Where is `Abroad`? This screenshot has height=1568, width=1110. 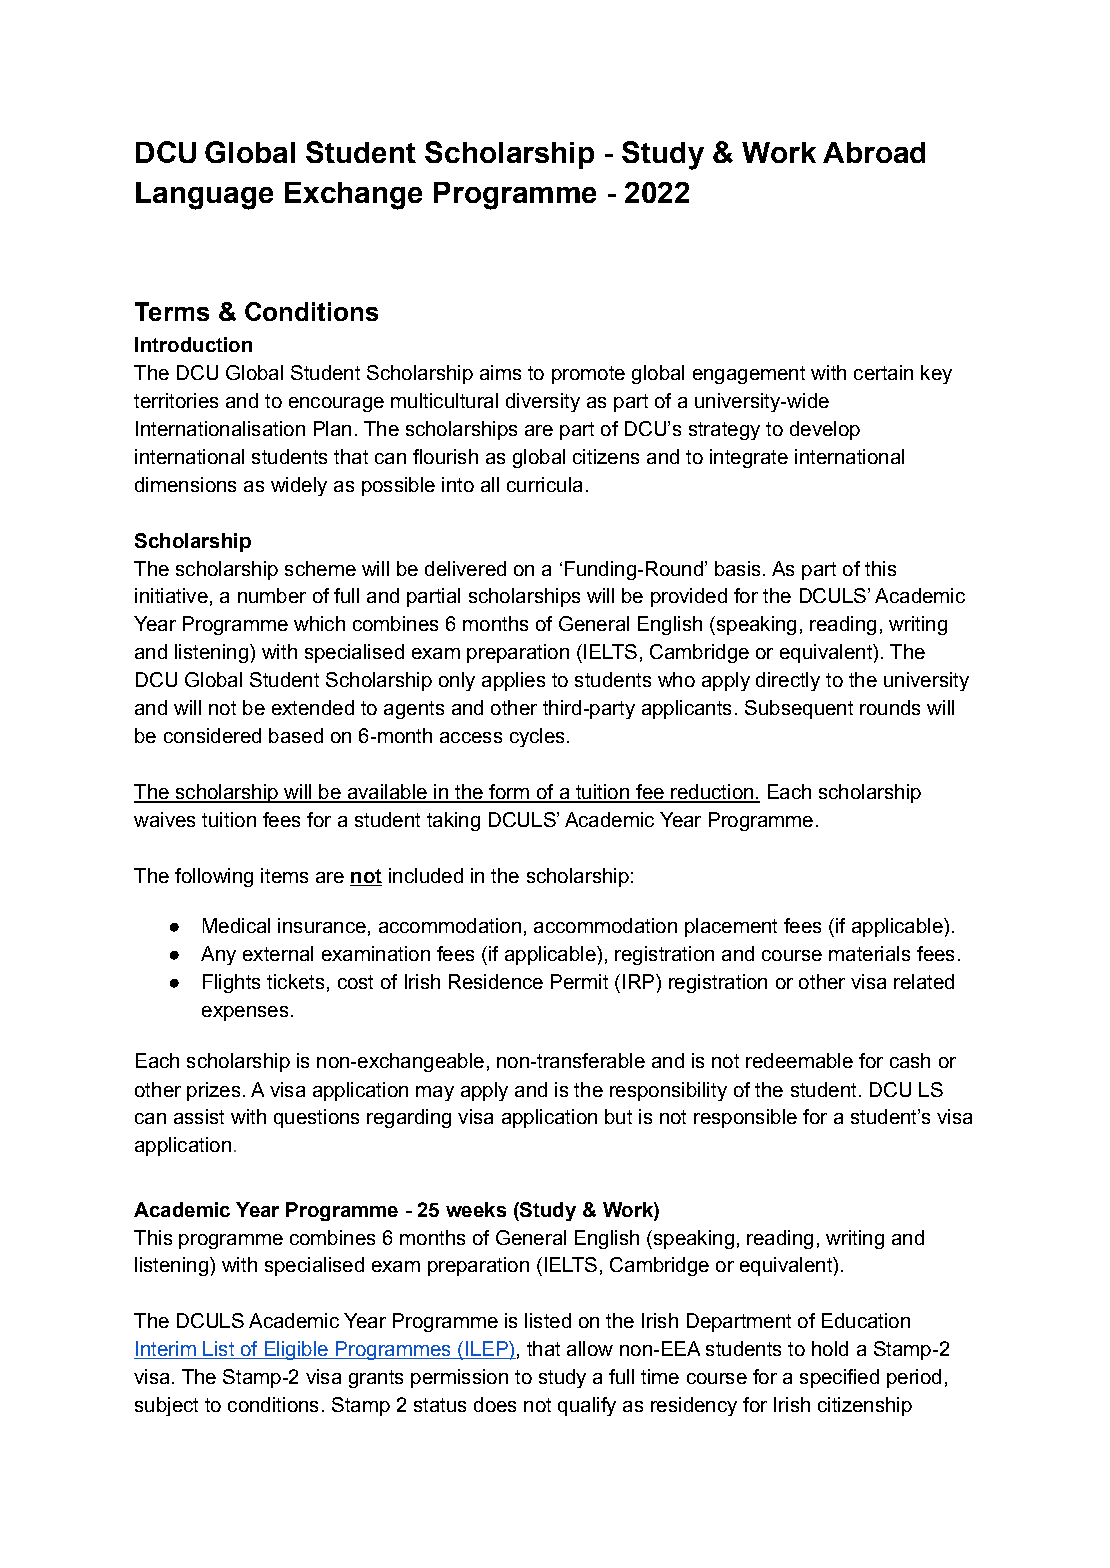
Abroad is located at coordinates (874, 152).
